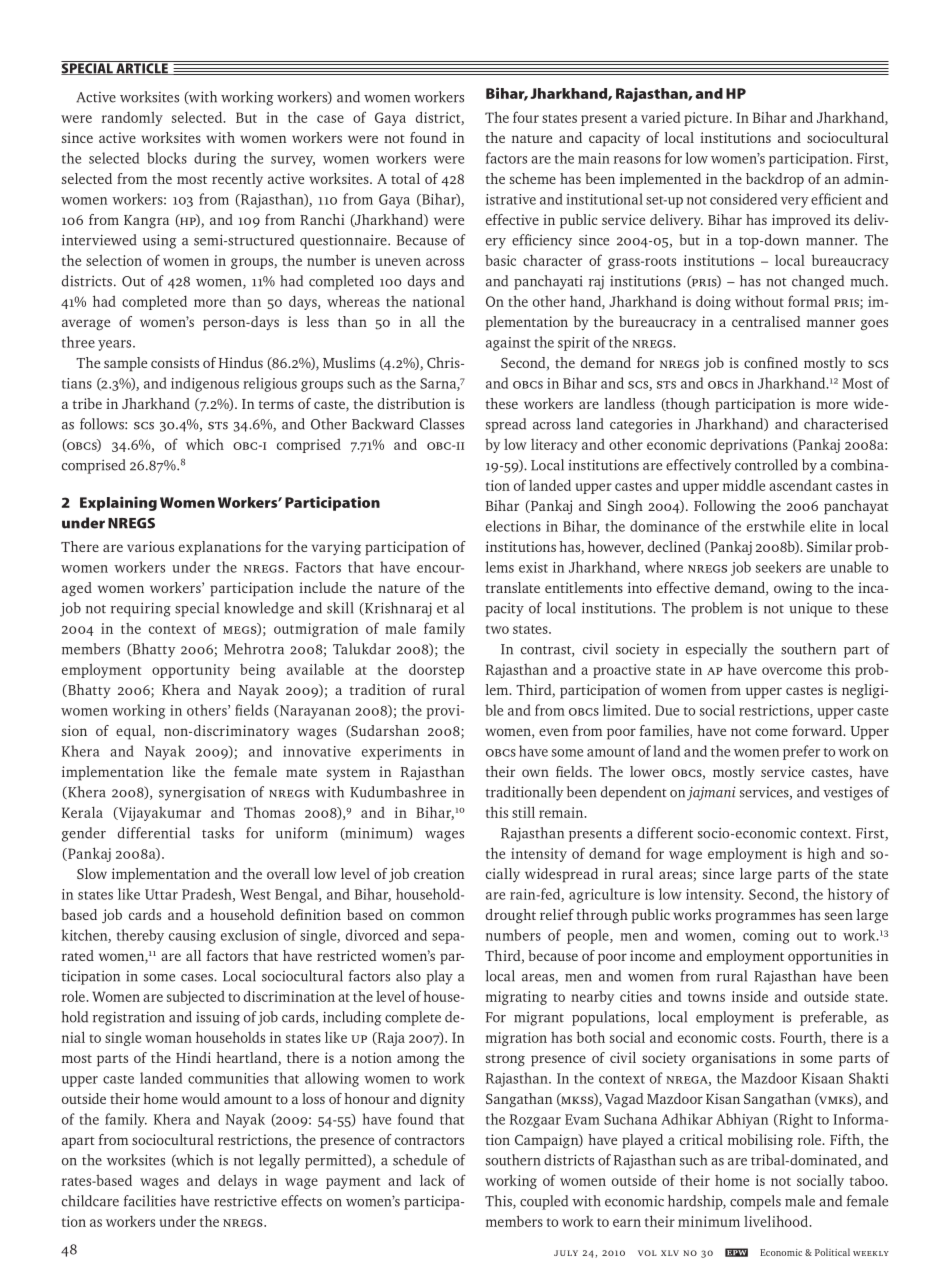 The image size is (950, 1288). What do you see at coordinates (771, 362) in the document?
I see `confined` at bounding box center [771, 362].
